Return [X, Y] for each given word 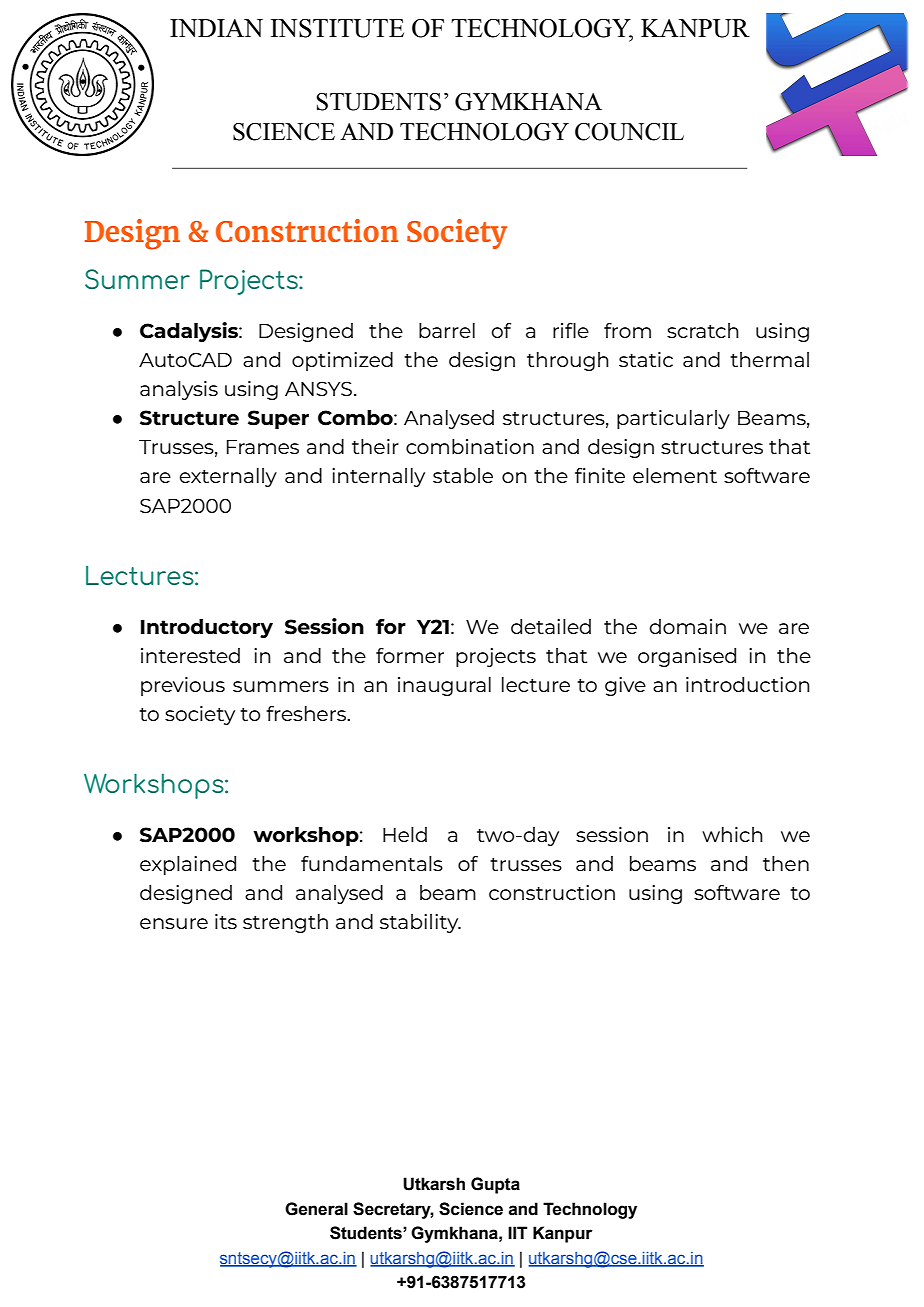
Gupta [495, 1185]
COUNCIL [629, 132]
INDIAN [216, 28]
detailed [551, 626]
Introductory [207, 628]
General [316, 1209]
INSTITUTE [337, 28]
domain [688, 626]
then [786, 863]
